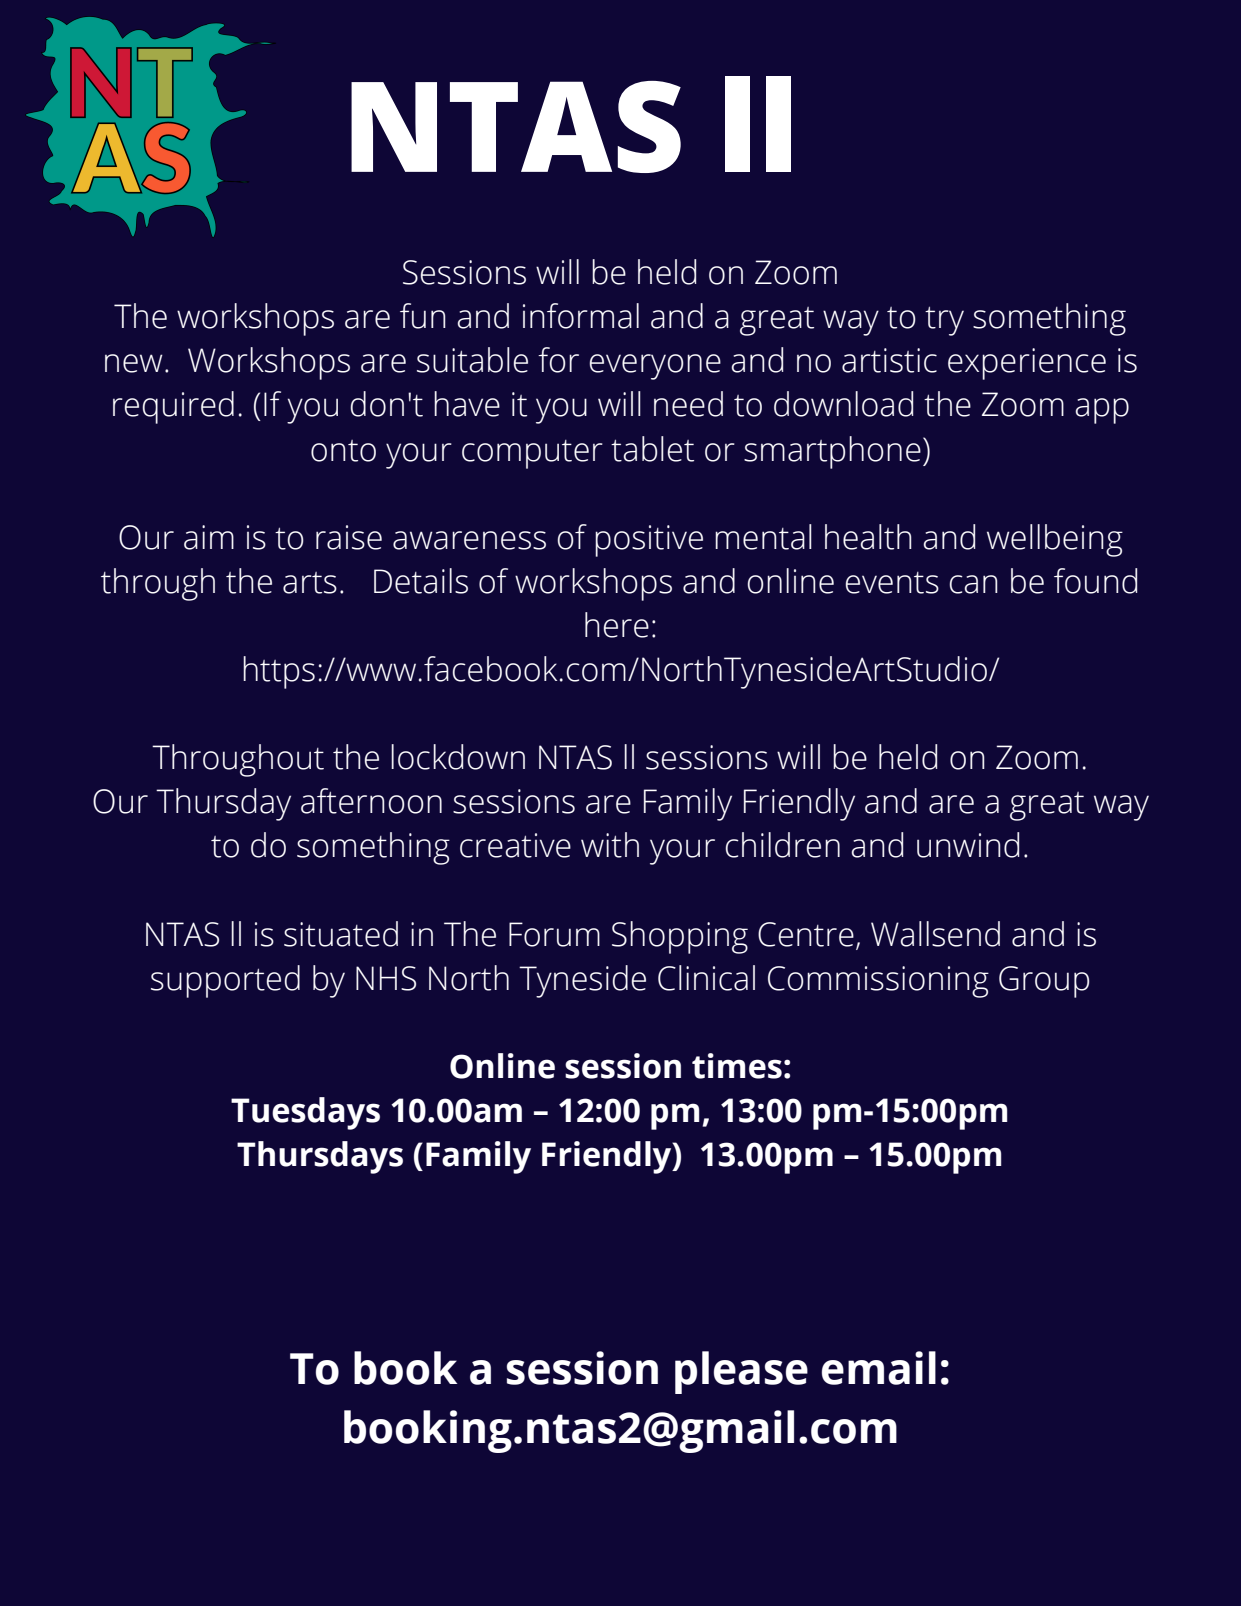  I want to click on afternoon, so click(371, 801).
